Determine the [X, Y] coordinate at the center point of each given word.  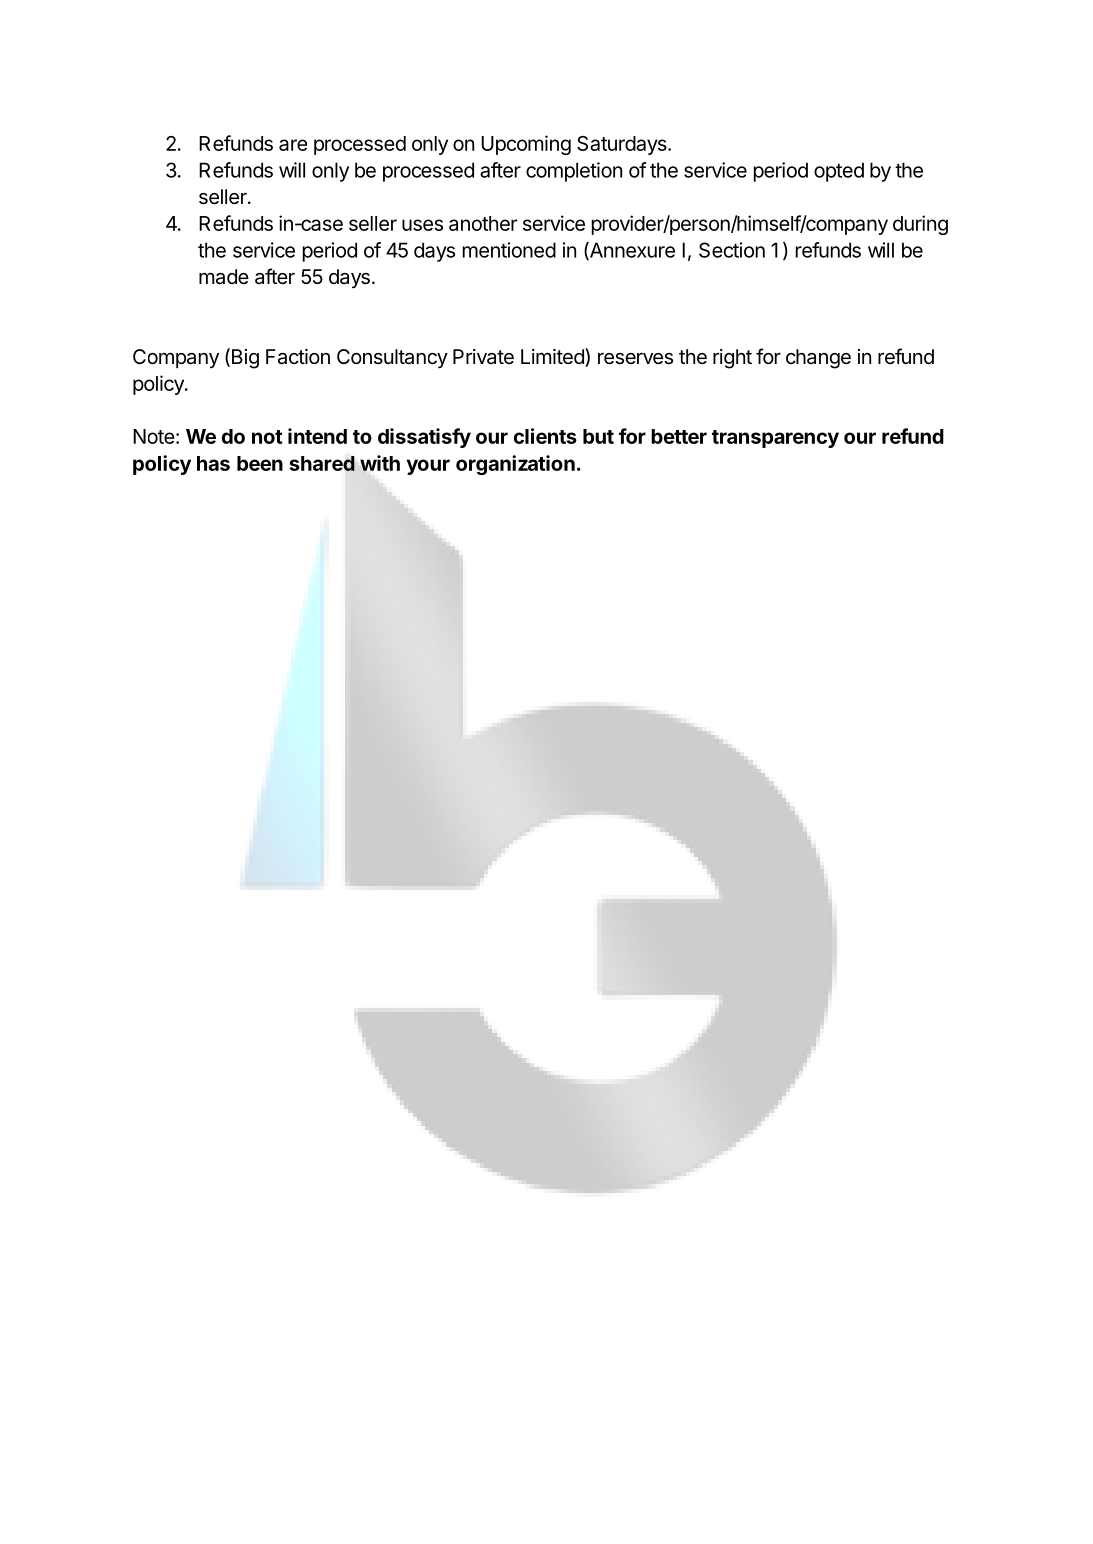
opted [839, 172]
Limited [553, 357]
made [224, 277]
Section [732, 250]
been [260, 463]
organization [515, 465]
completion [574, 172]
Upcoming [526, 145]
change [818, 359]
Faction [298, 357]
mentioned [509, 250]
